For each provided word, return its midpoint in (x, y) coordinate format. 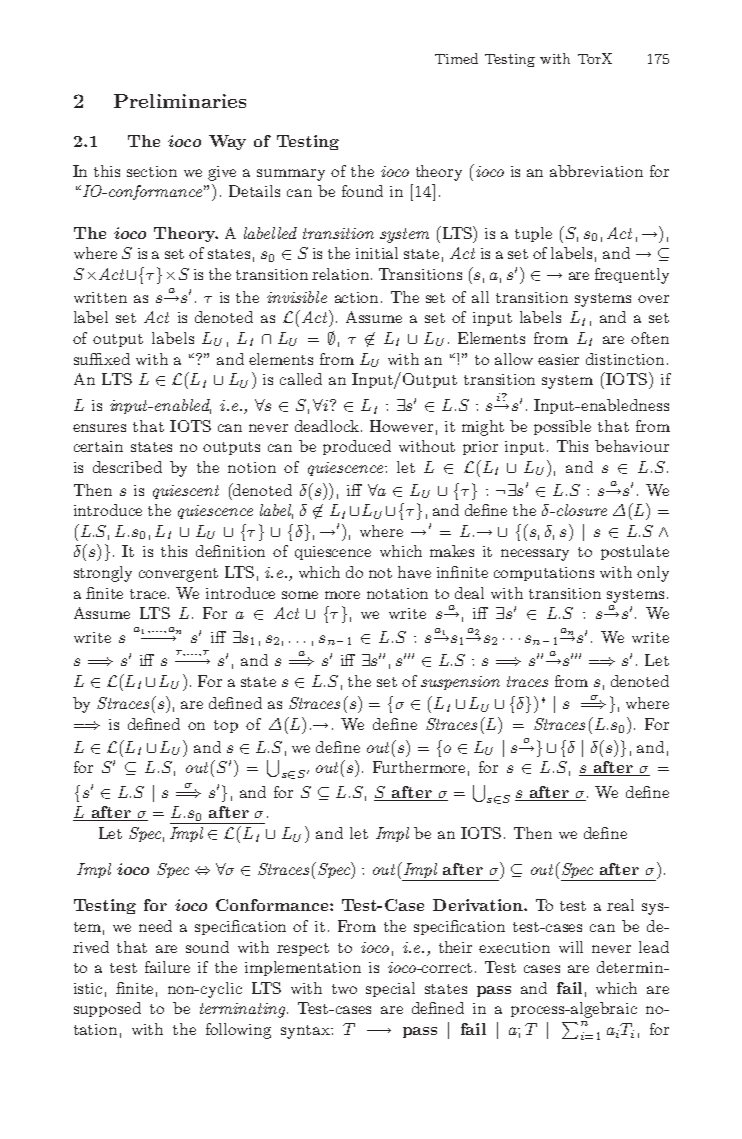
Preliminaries (180, 101)
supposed (107, 1009)
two (344, 989)
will (571, 947)
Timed (456, 58)
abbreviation (596, 171)
